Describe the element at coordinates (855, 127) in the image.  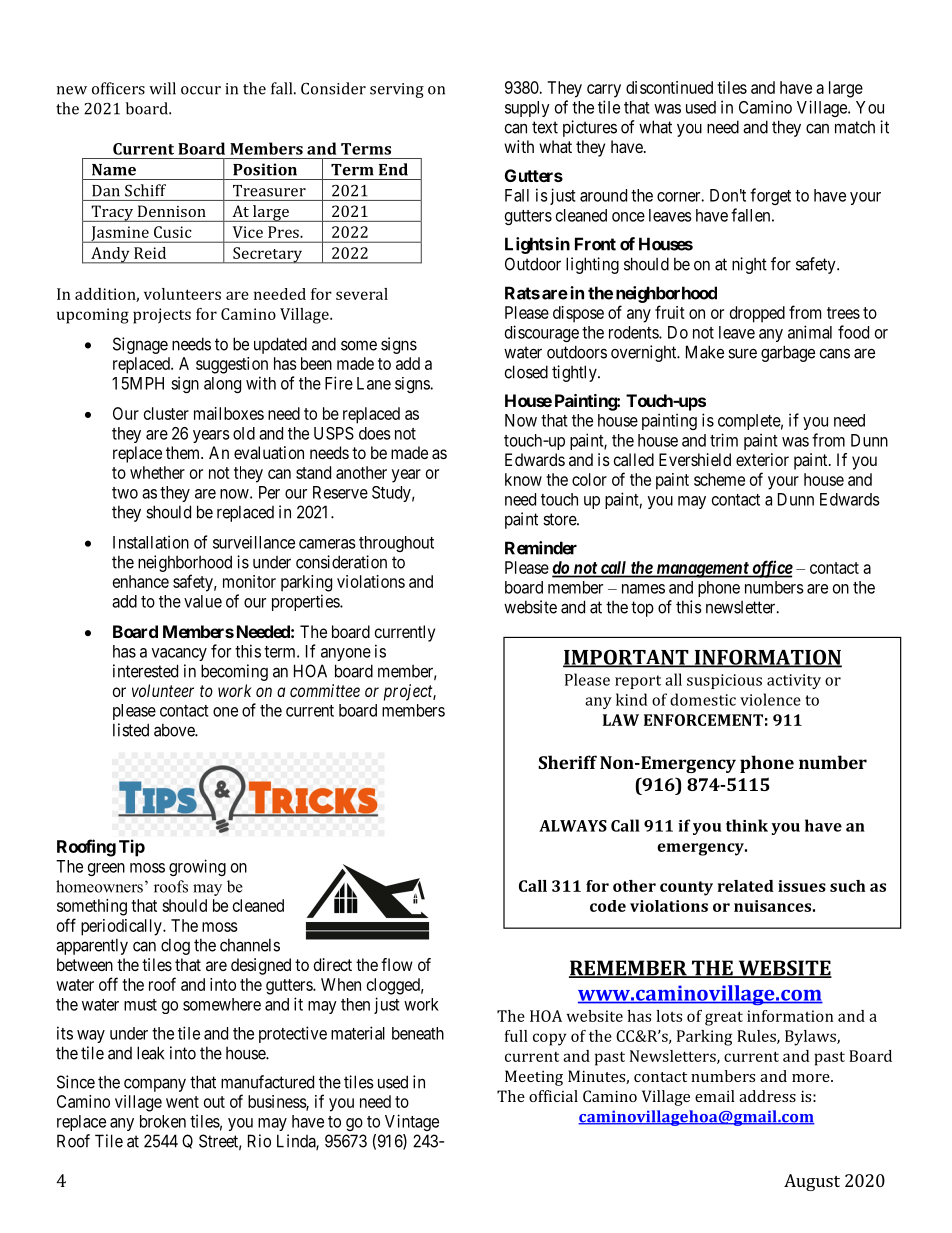
I see `match` at that location.
